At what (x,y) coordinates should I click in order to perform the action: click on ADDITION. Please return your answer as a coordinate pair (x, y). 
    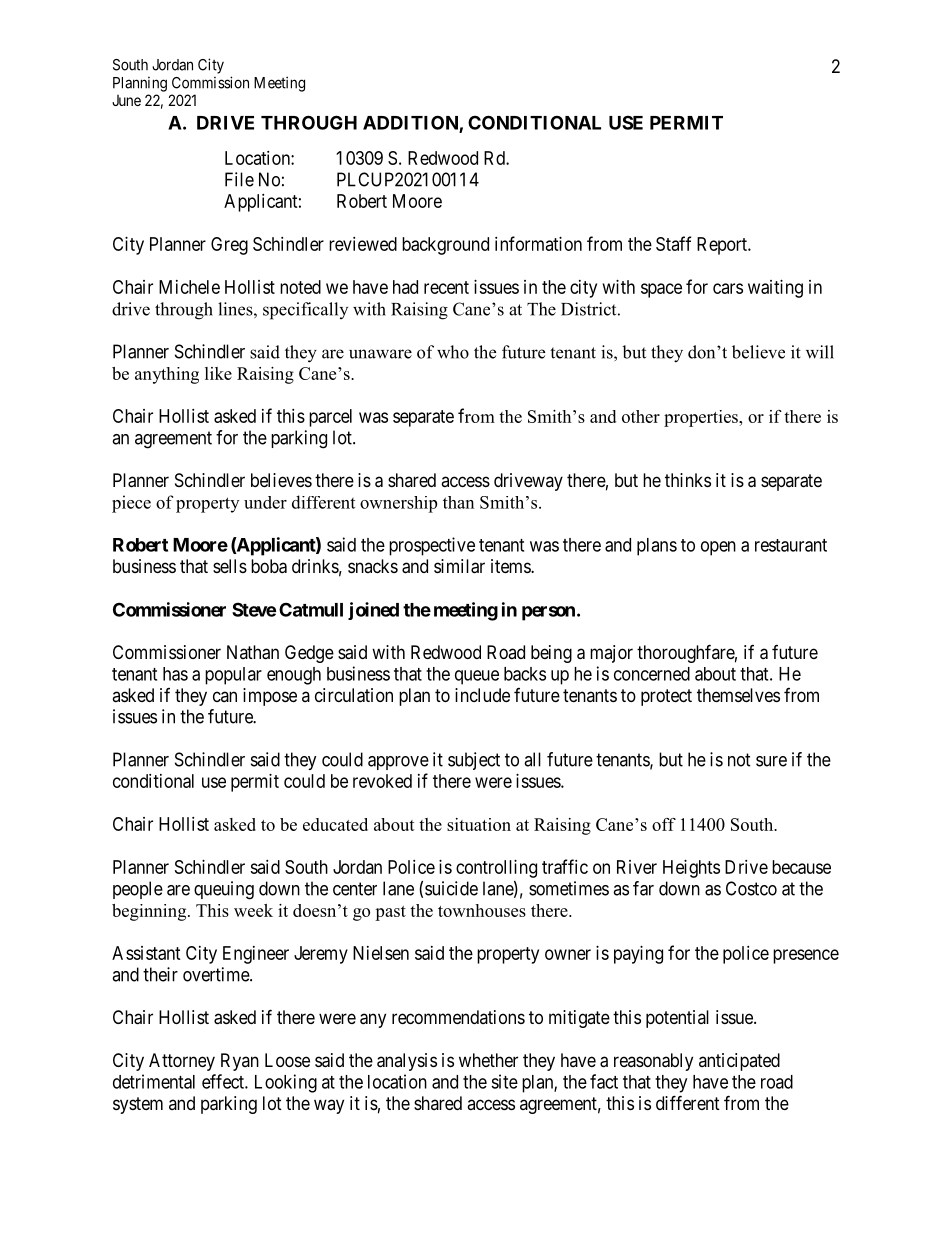
    Looking at the image, I should click on (411, 123).
